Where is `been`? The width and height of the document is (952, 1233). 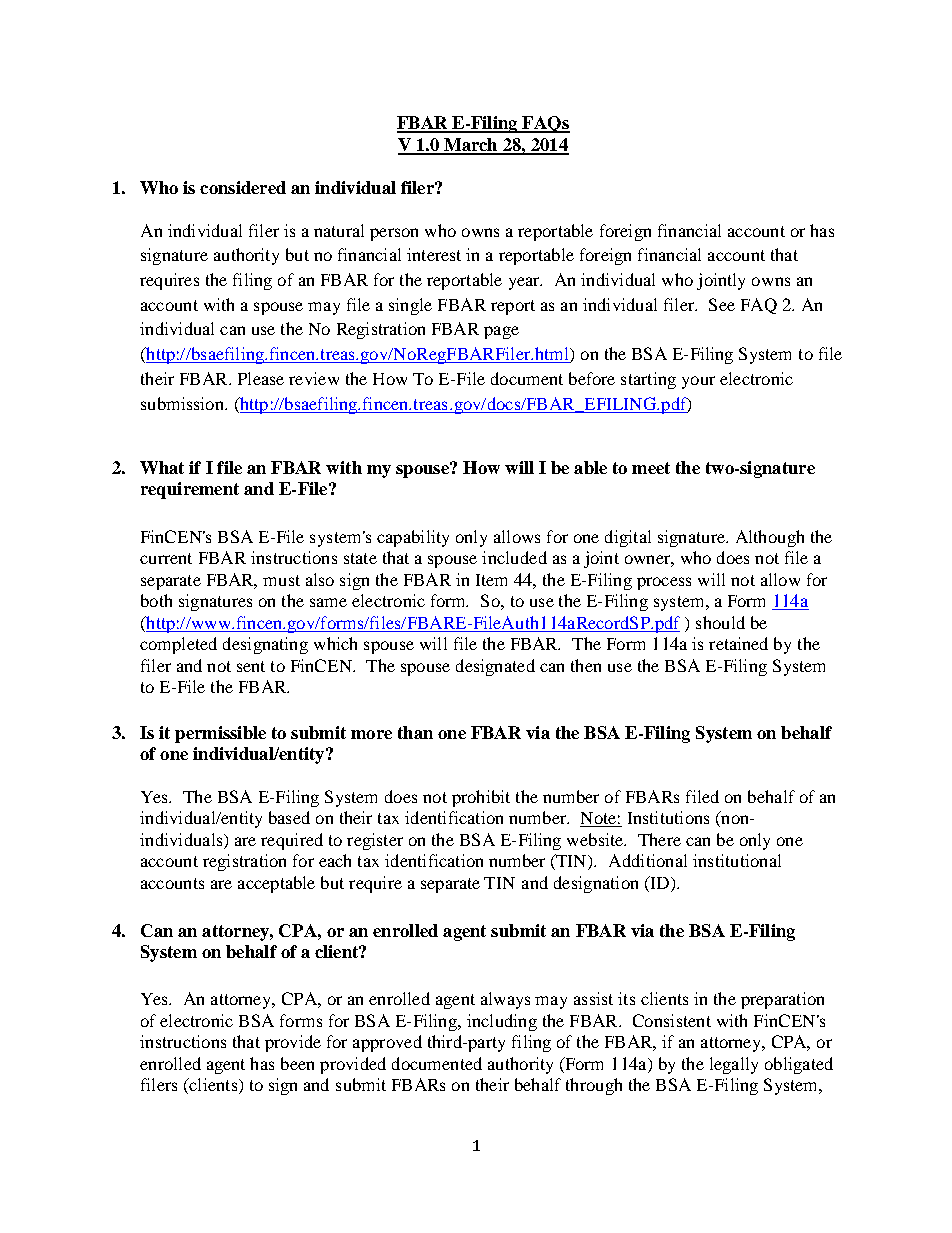
been is located at coordinates (297, 1063).
